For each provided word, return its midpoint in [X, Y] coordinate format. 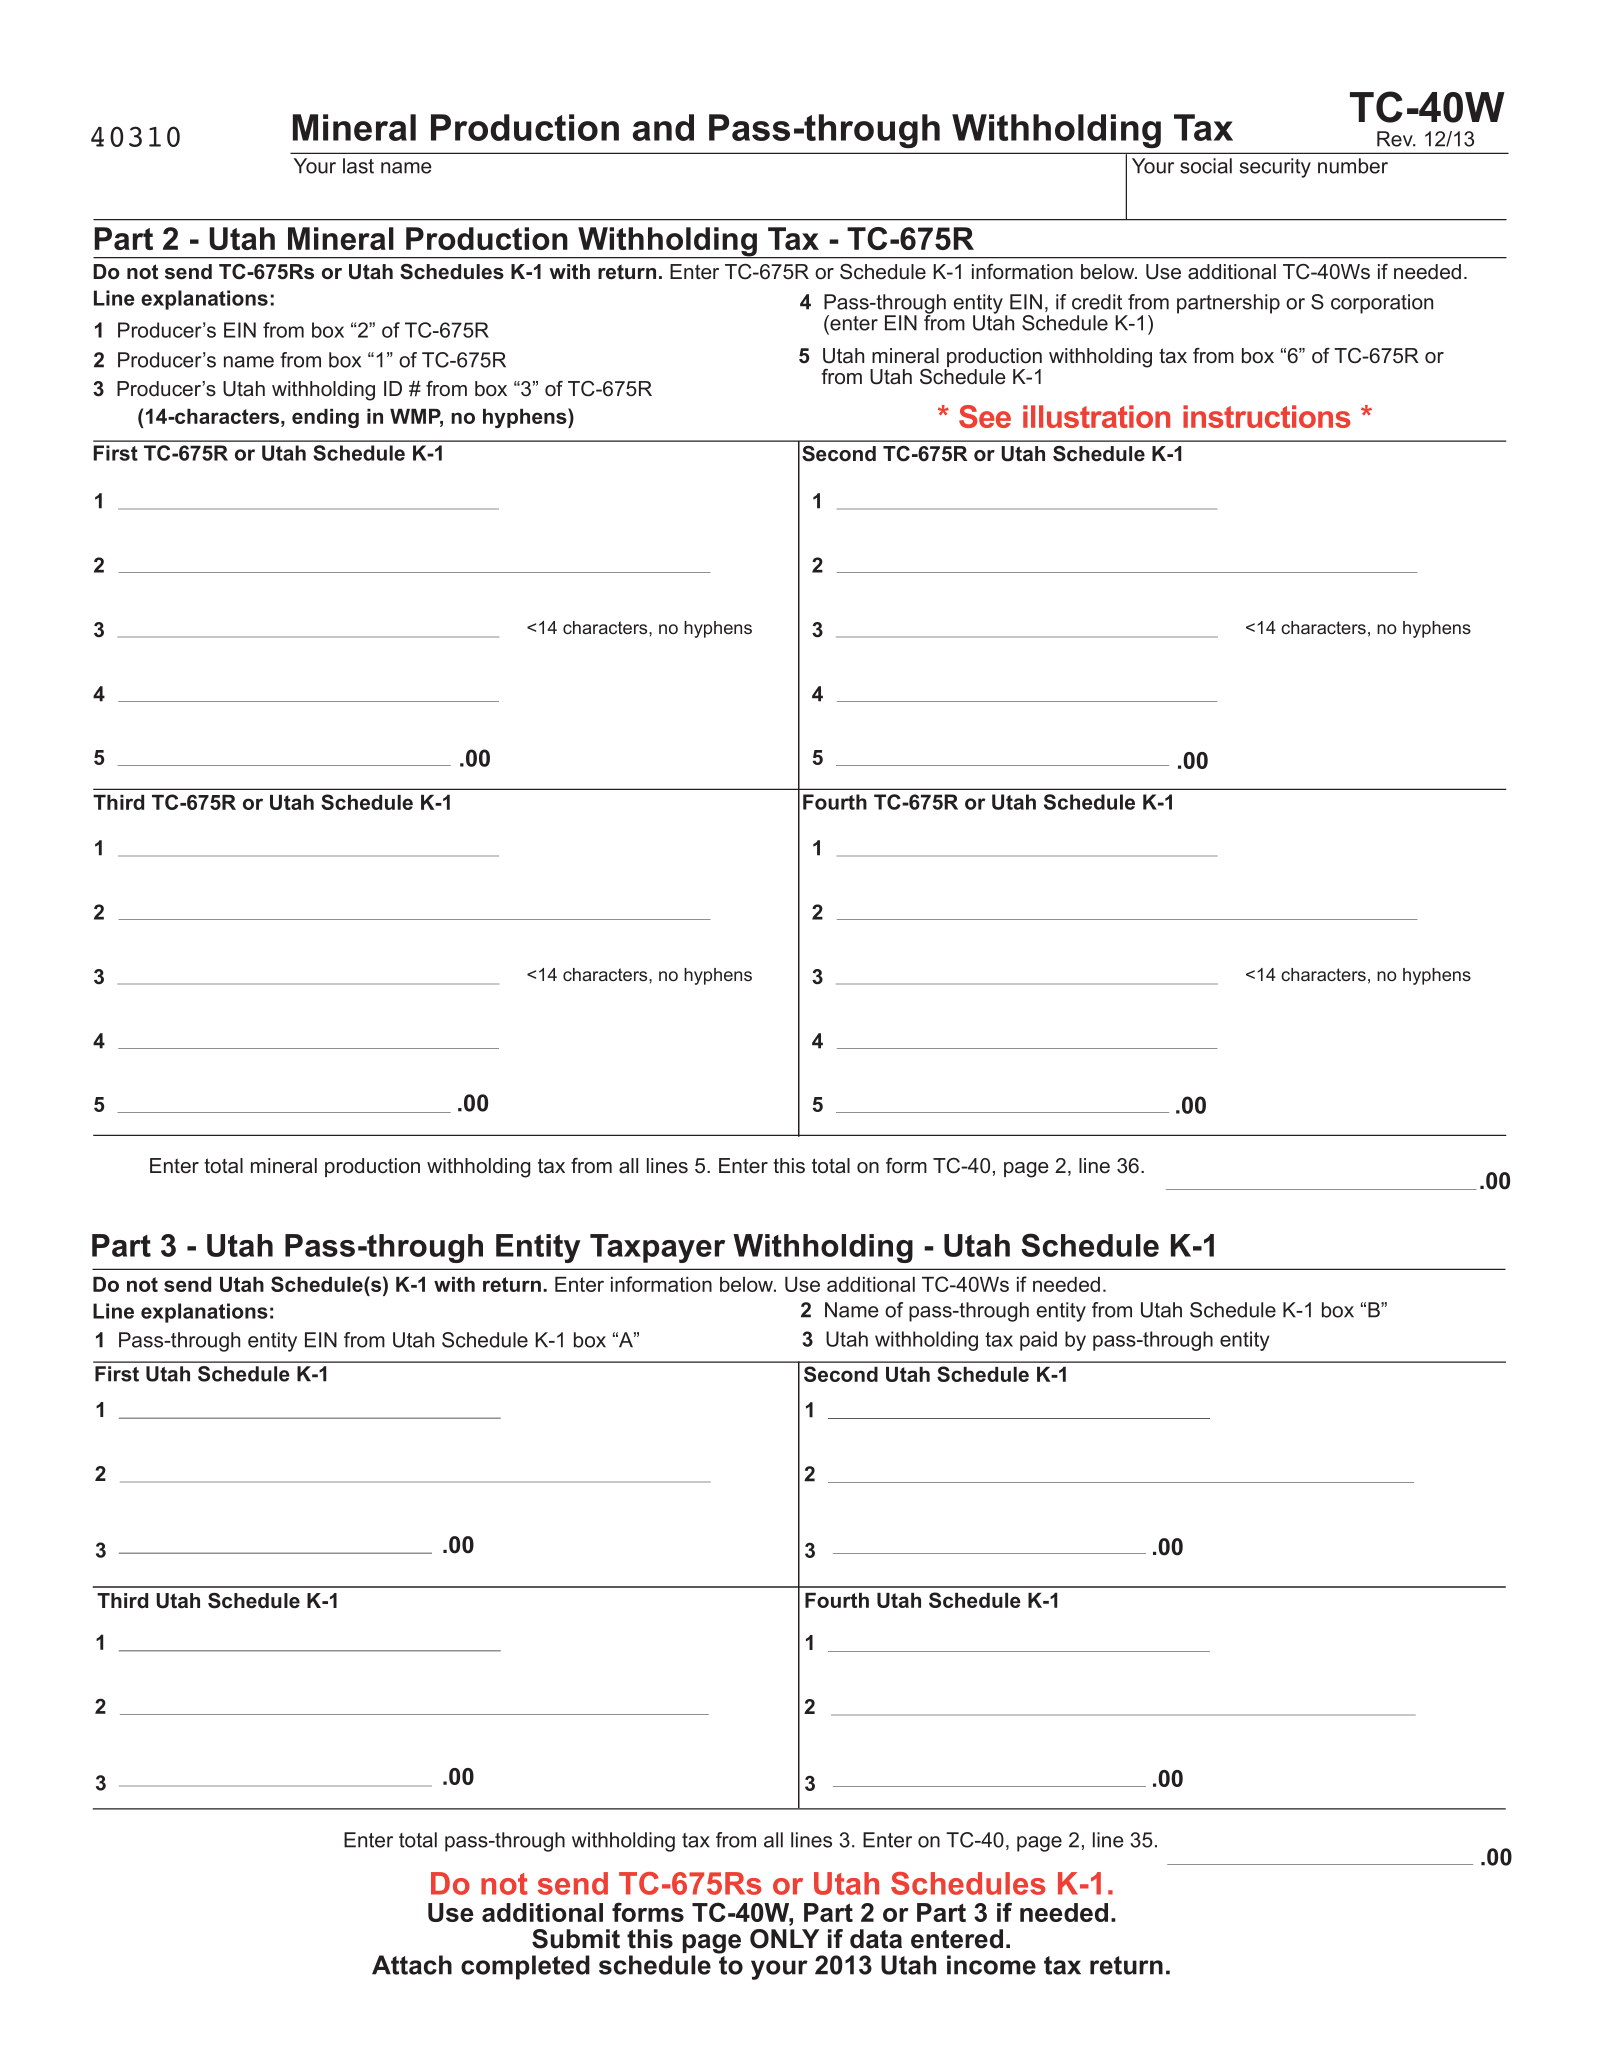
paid [1038, 1341]
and [663, 127]
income [991, 1965]
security [1275, 168]
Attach [412, 1965]
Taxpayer [657, 1248]
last [358, 166]
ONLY [784, 1939]
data [876, 1939]
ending [325, 418]
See [985, 416]
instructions [1267, 416]
